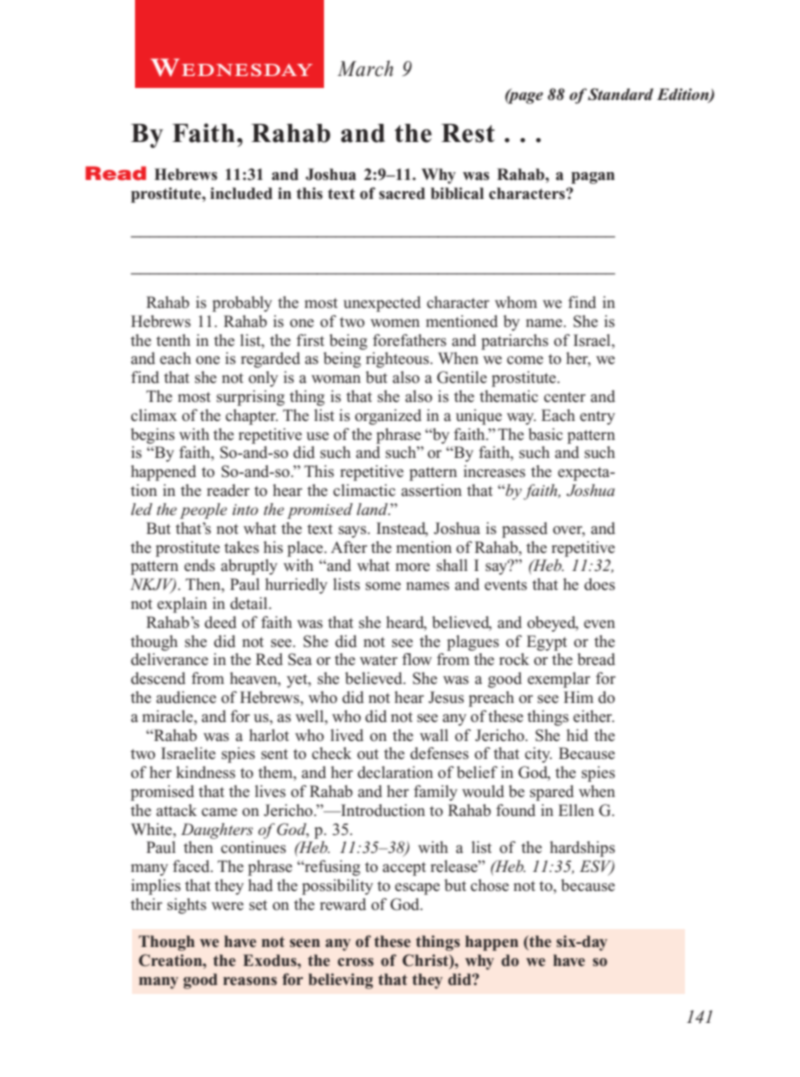 This image has width=800, height=1077. What do you see at coordinates (173, 340) in the image?
I see `tenth` at bounding box center [173, 340].
